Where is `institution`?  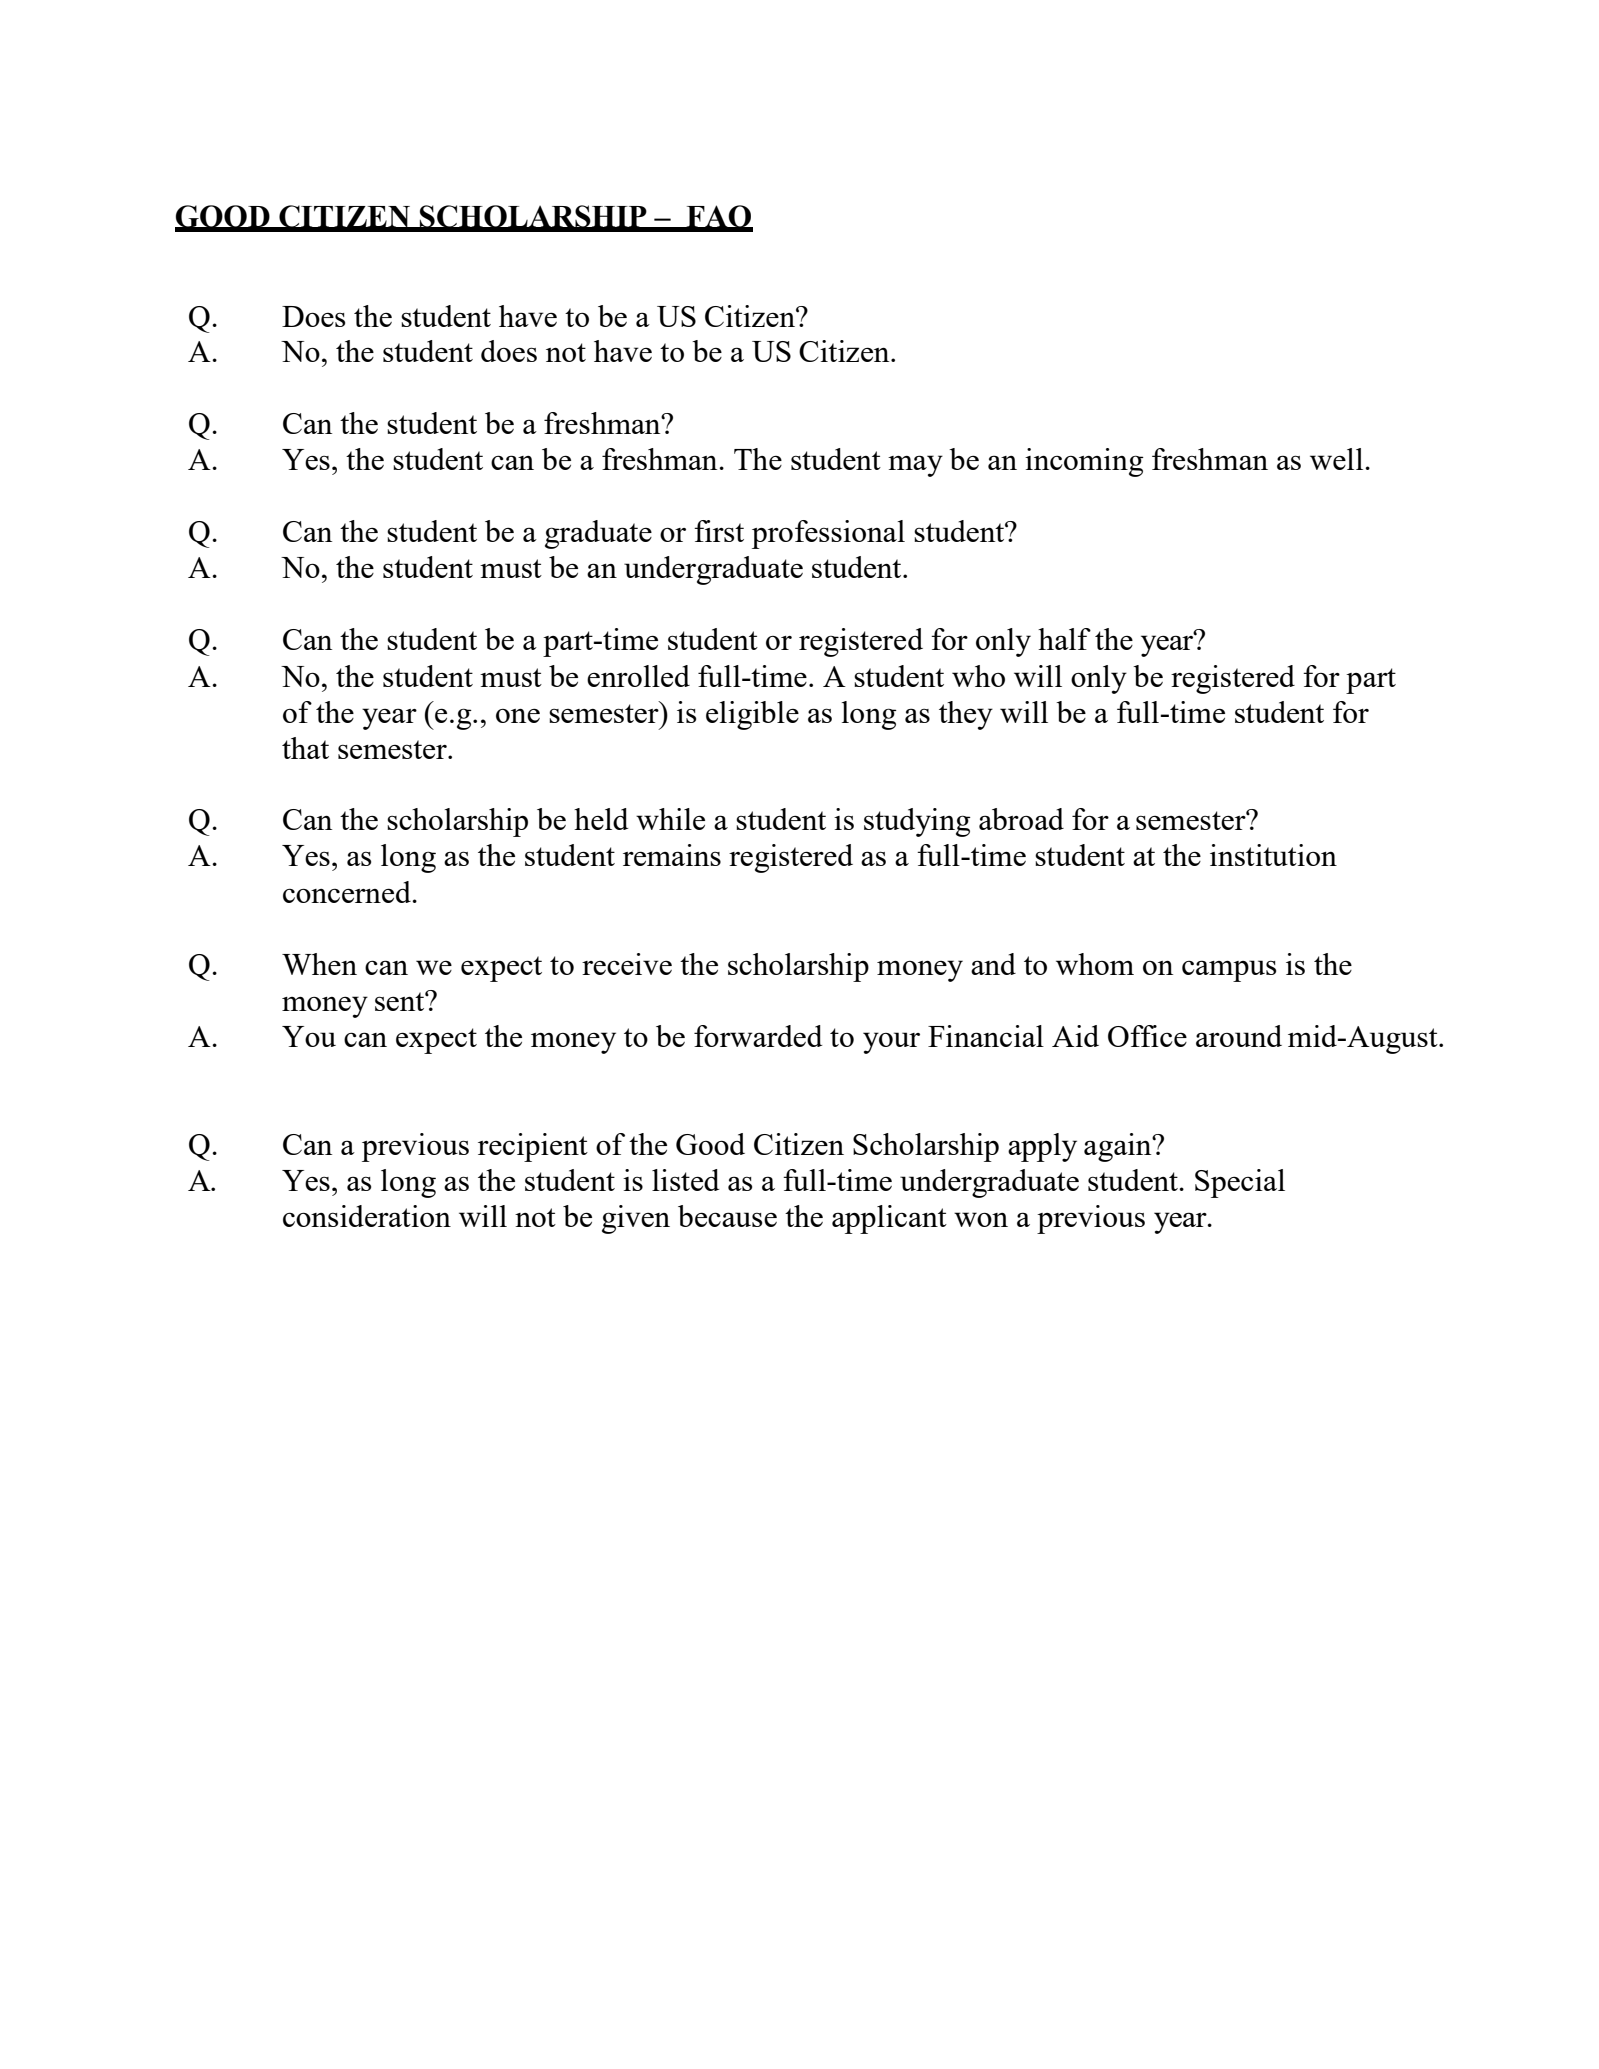
institution is located at coordinates (1273, 855).
